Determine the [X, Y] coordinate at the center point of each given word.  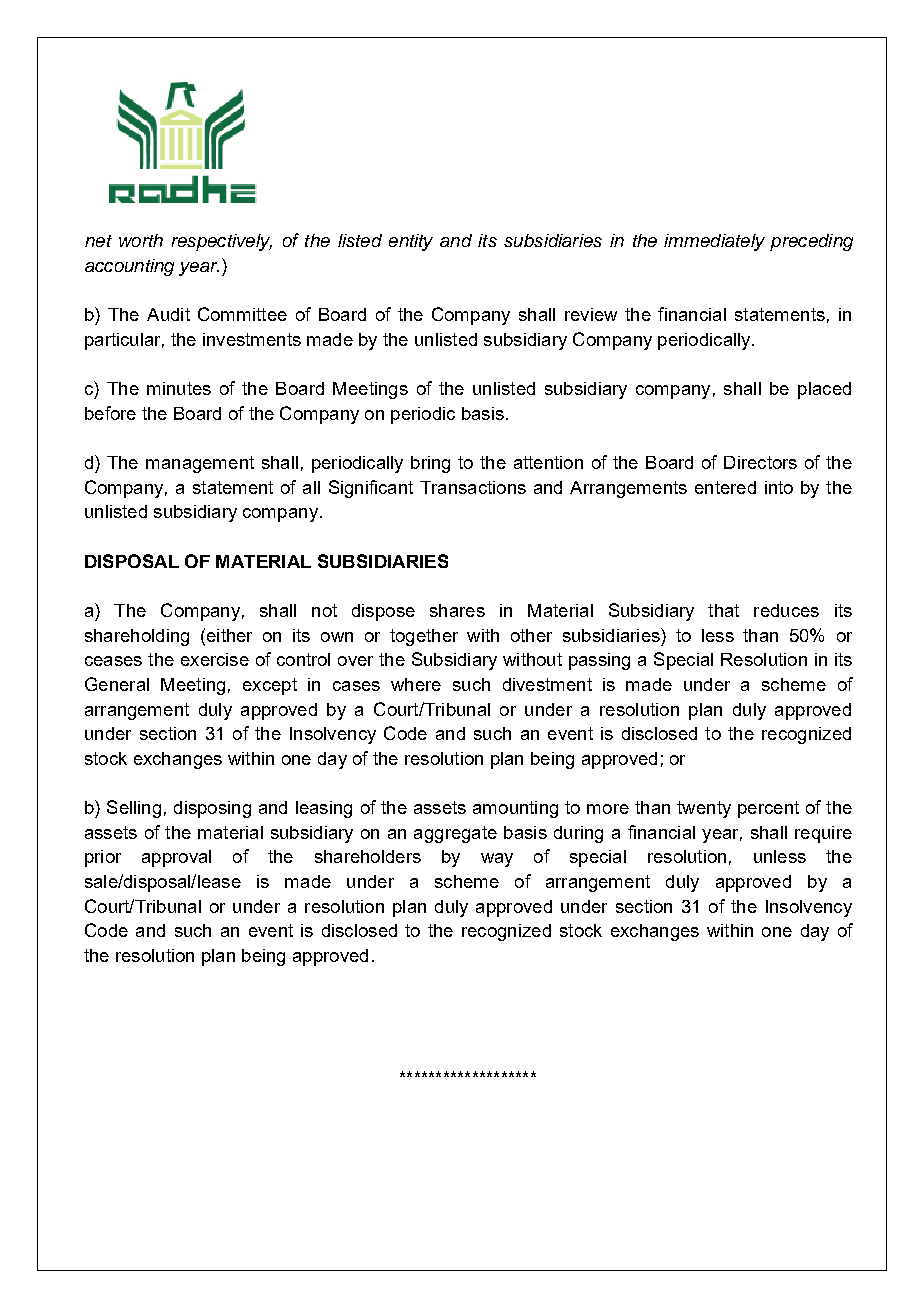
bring [430, 464]
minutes [179, 388]
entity [411, 242]
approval [176, 858]
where [416, 684]
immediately [714, 242]
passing [599, 661]
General [117, 684]
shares [457, 610]
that [723, 610]
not [324, 610]
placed [824, 390]
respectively [222, 242]
